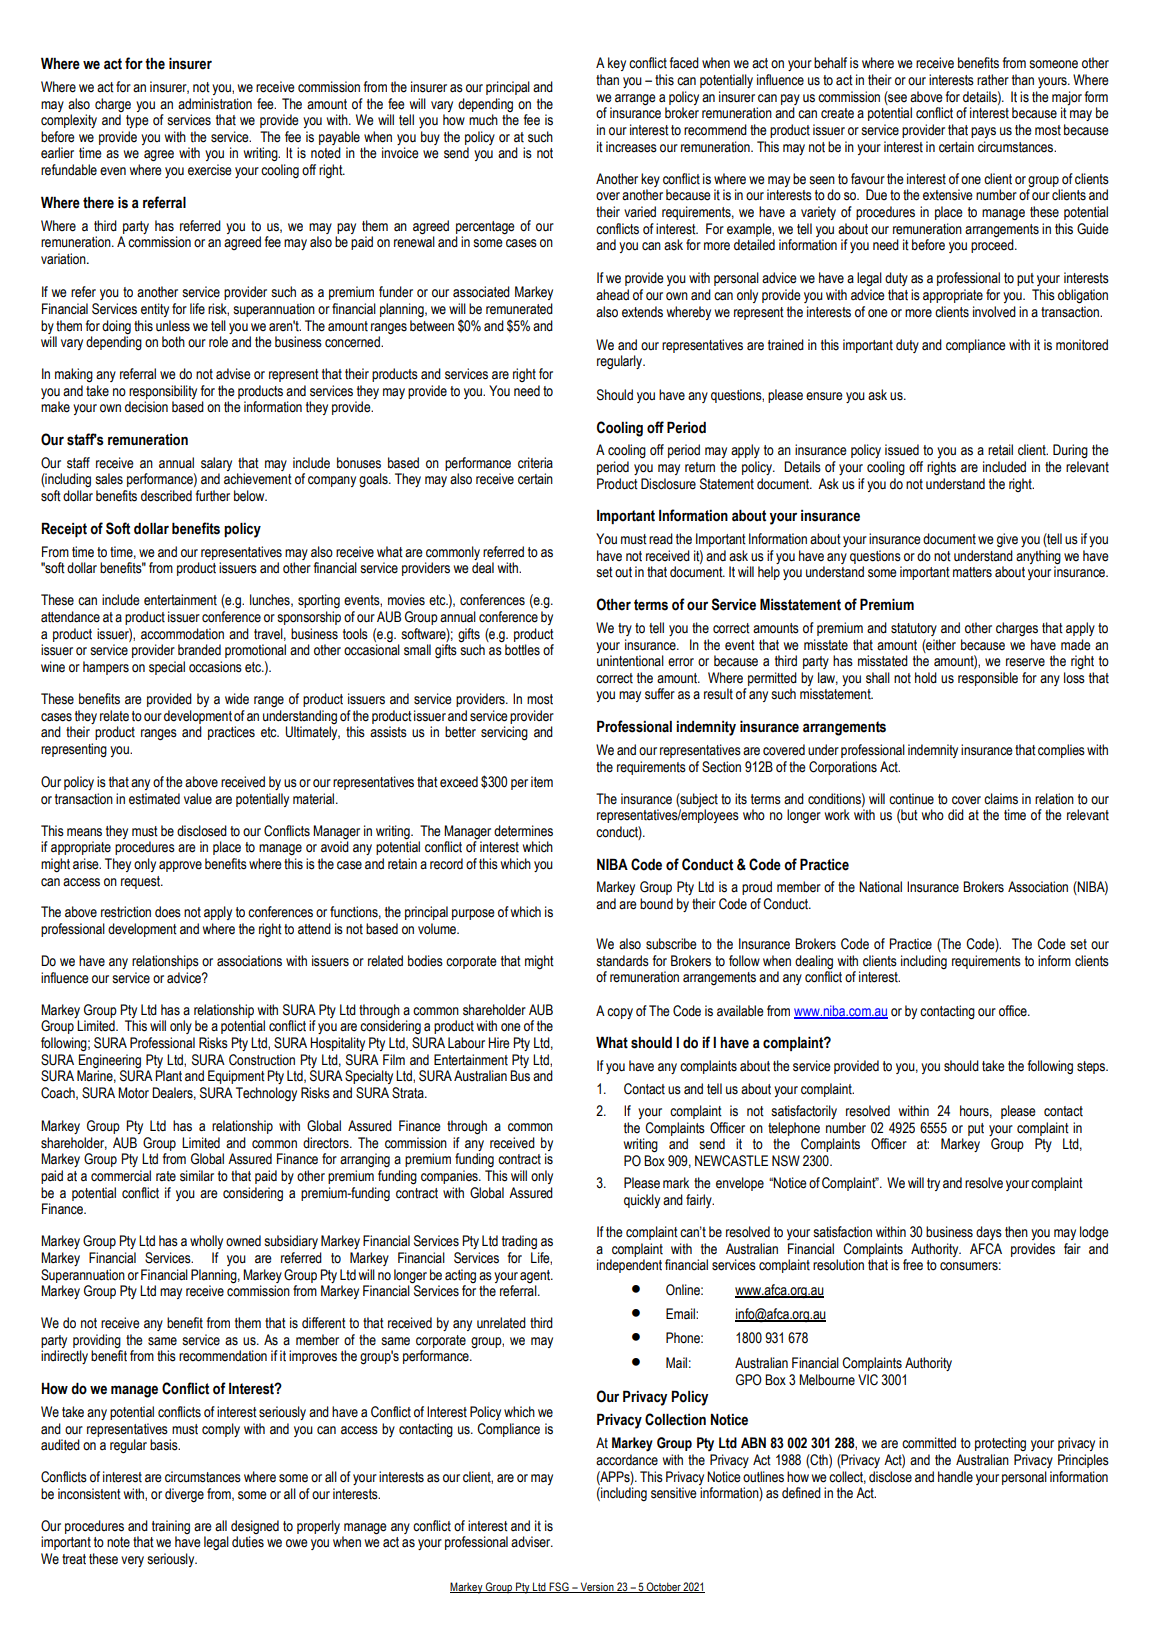 This page has width=1149, height=1627. Describe the element at coordinates (171, 1527) in the page. I see `training` at that location.
